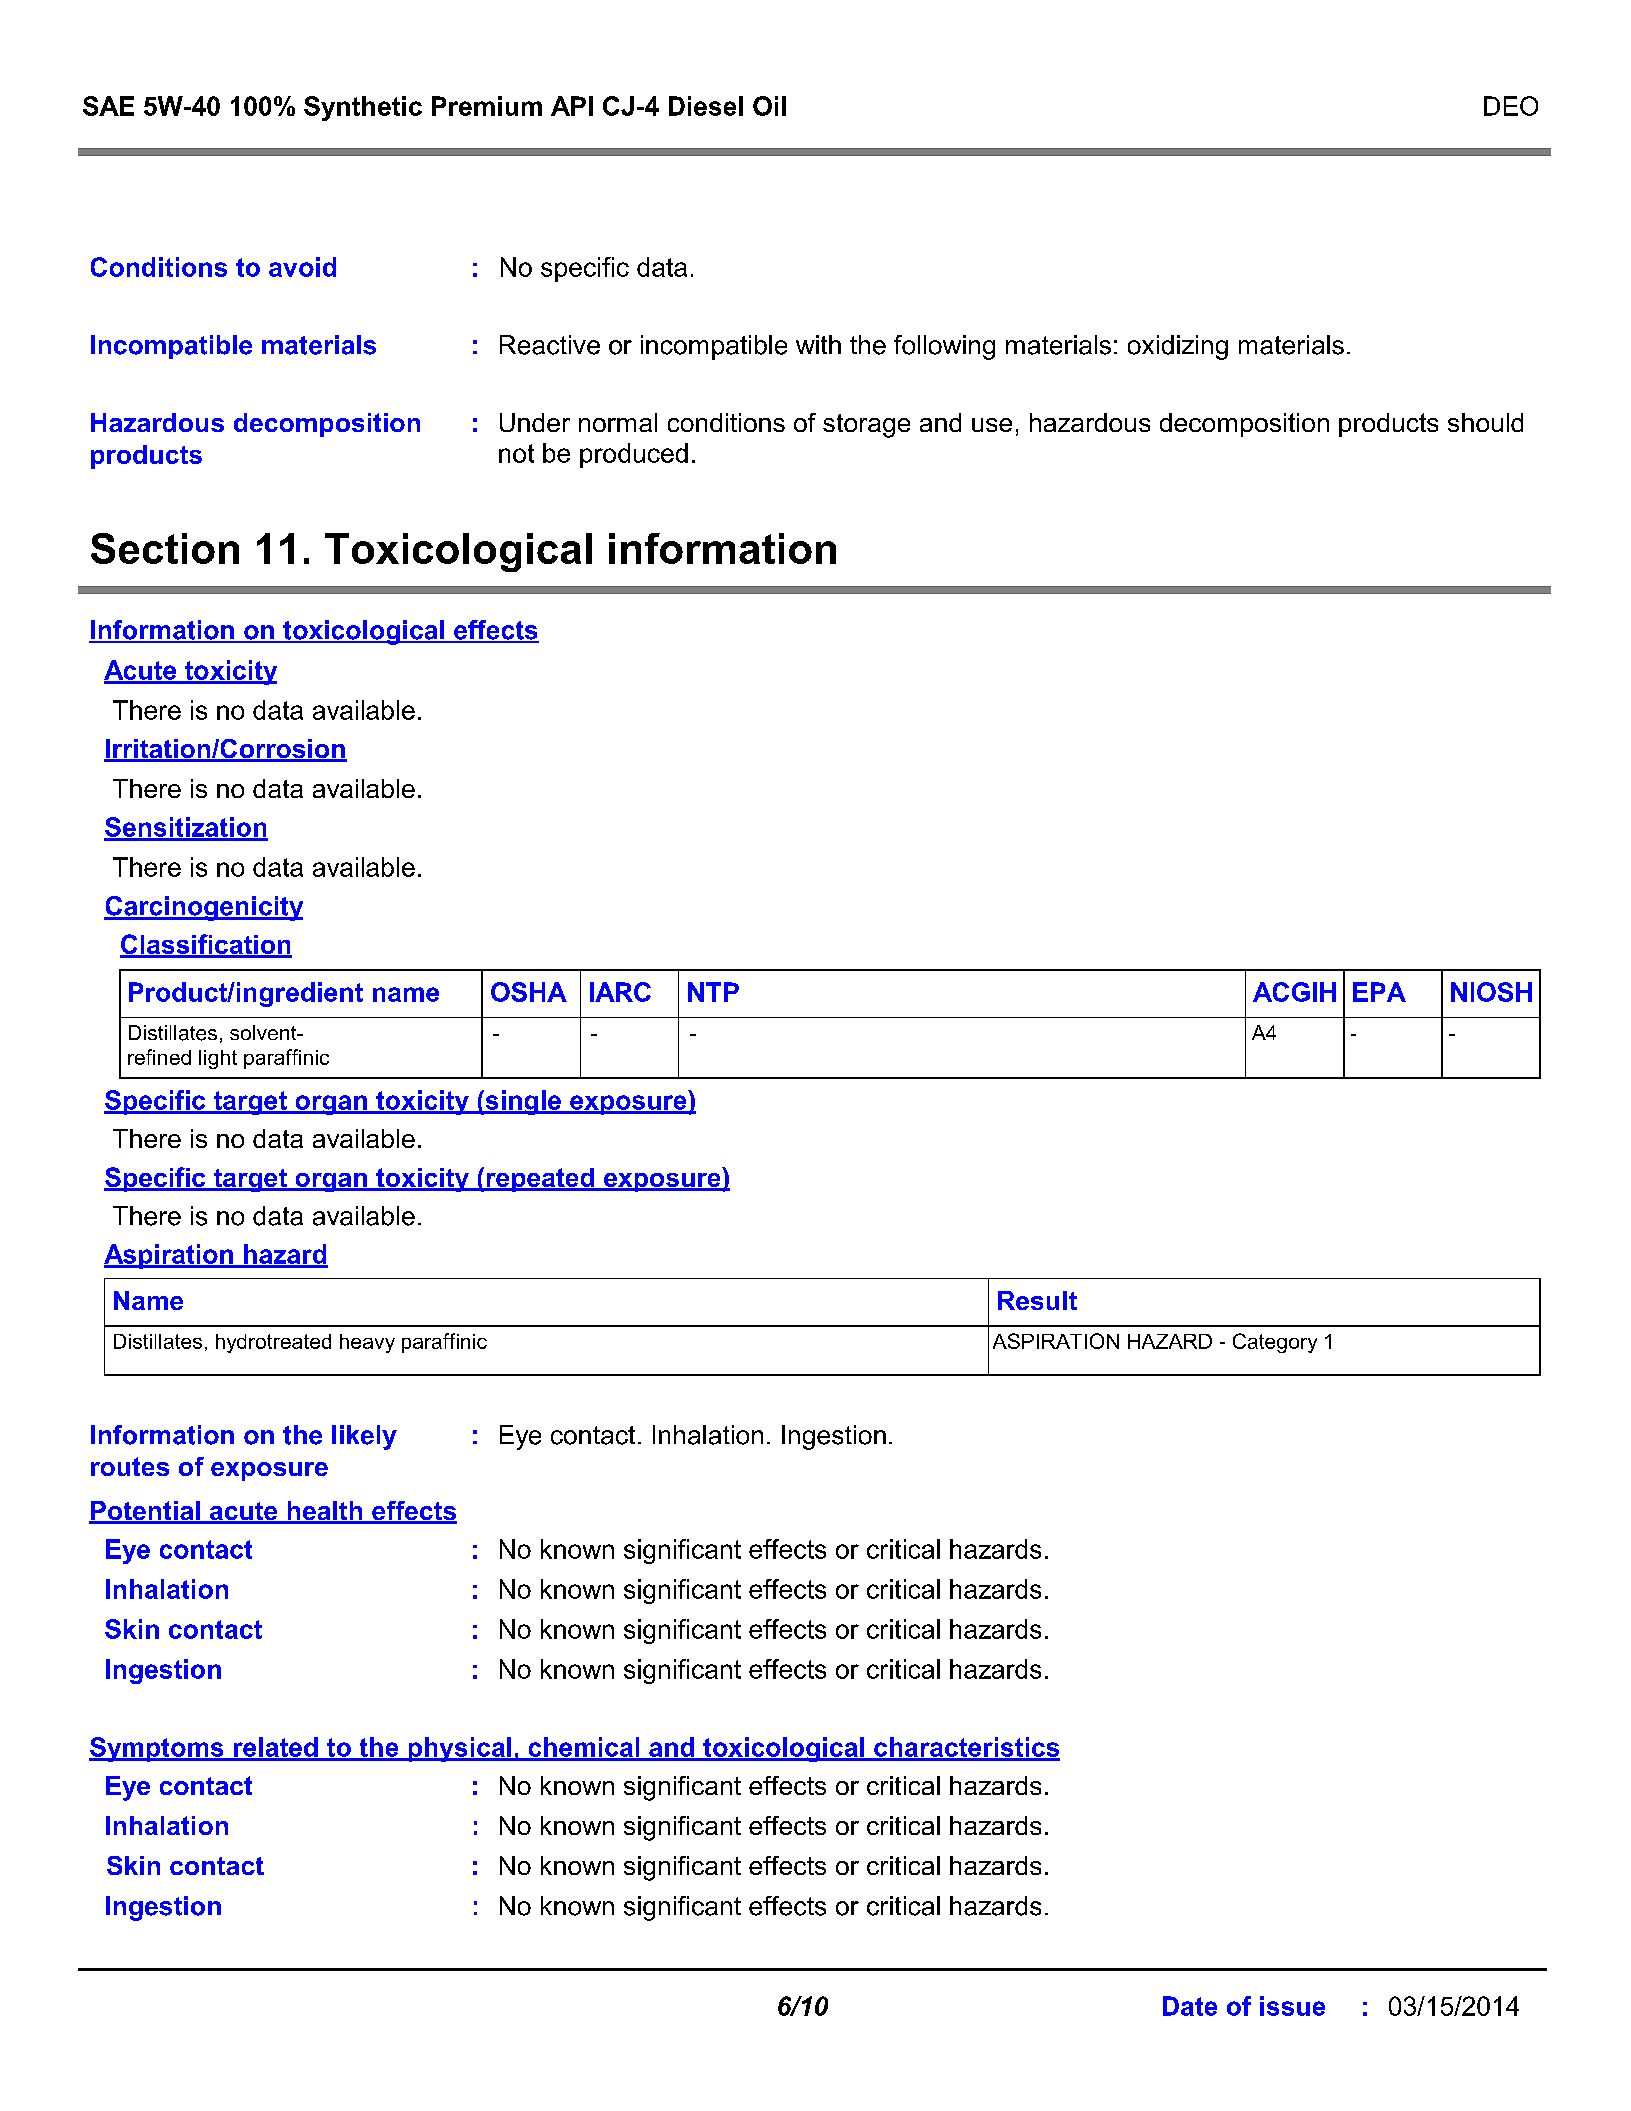  I want to click on Result, so click(1037, 1300).
